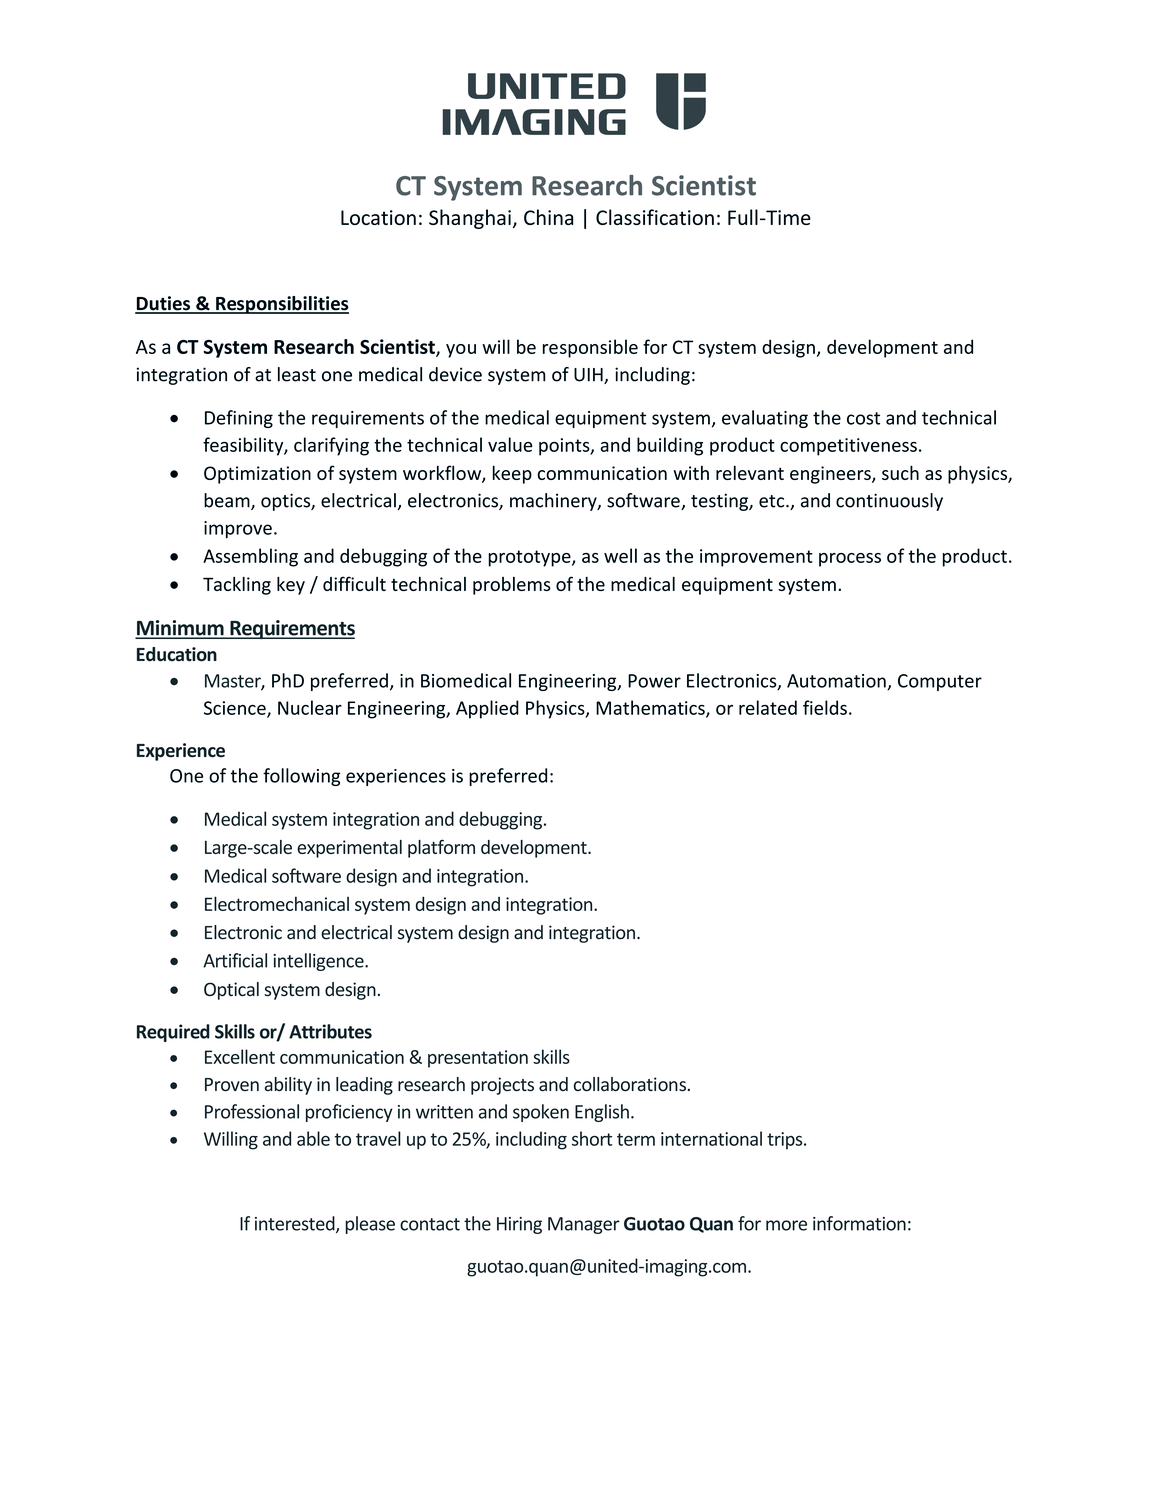  What do you see at coordinates (825, 707) in the screenshot?
I see `fields` at bounding box center [825, 707].
